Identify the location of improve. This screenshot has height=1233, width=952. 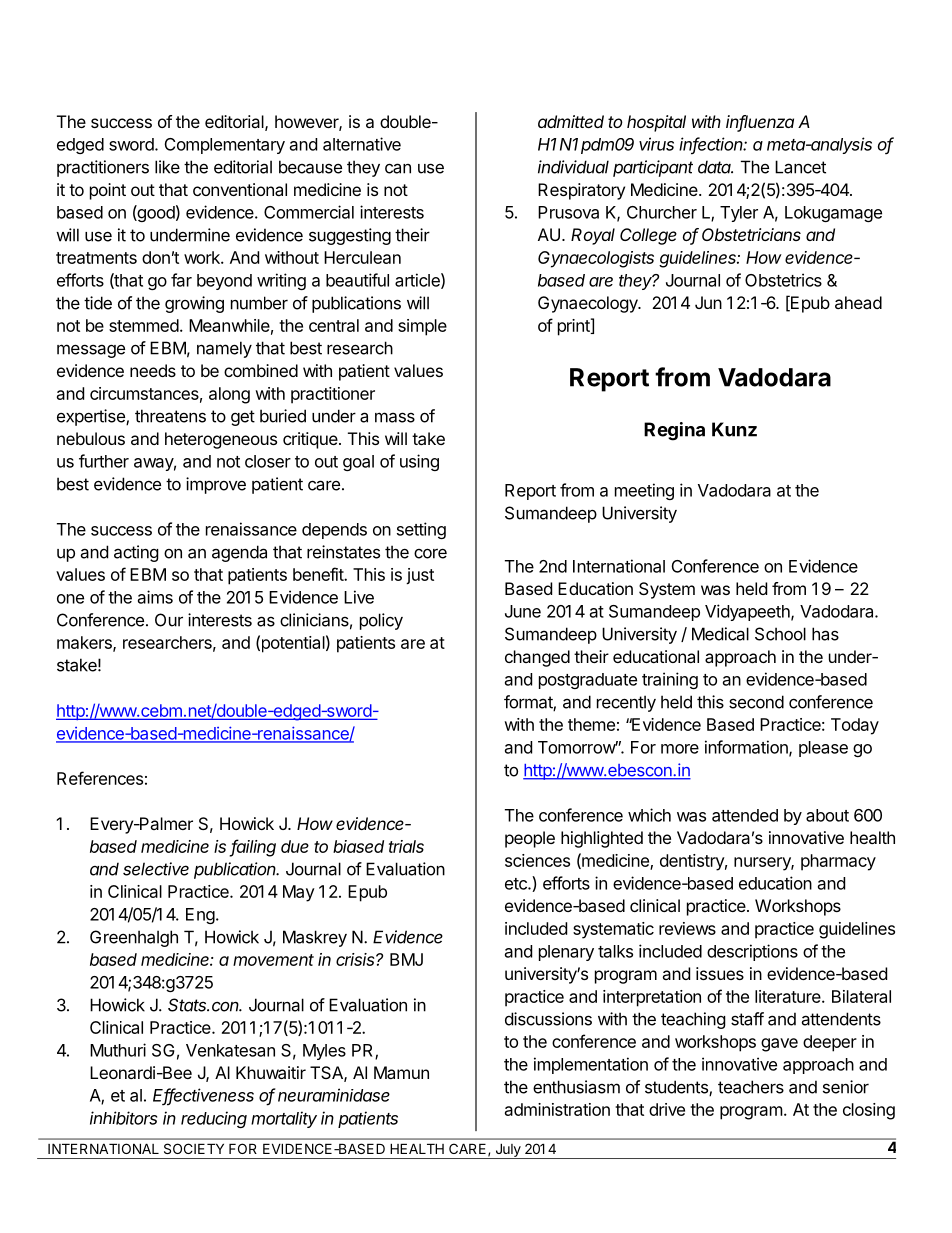
(216, 485).
